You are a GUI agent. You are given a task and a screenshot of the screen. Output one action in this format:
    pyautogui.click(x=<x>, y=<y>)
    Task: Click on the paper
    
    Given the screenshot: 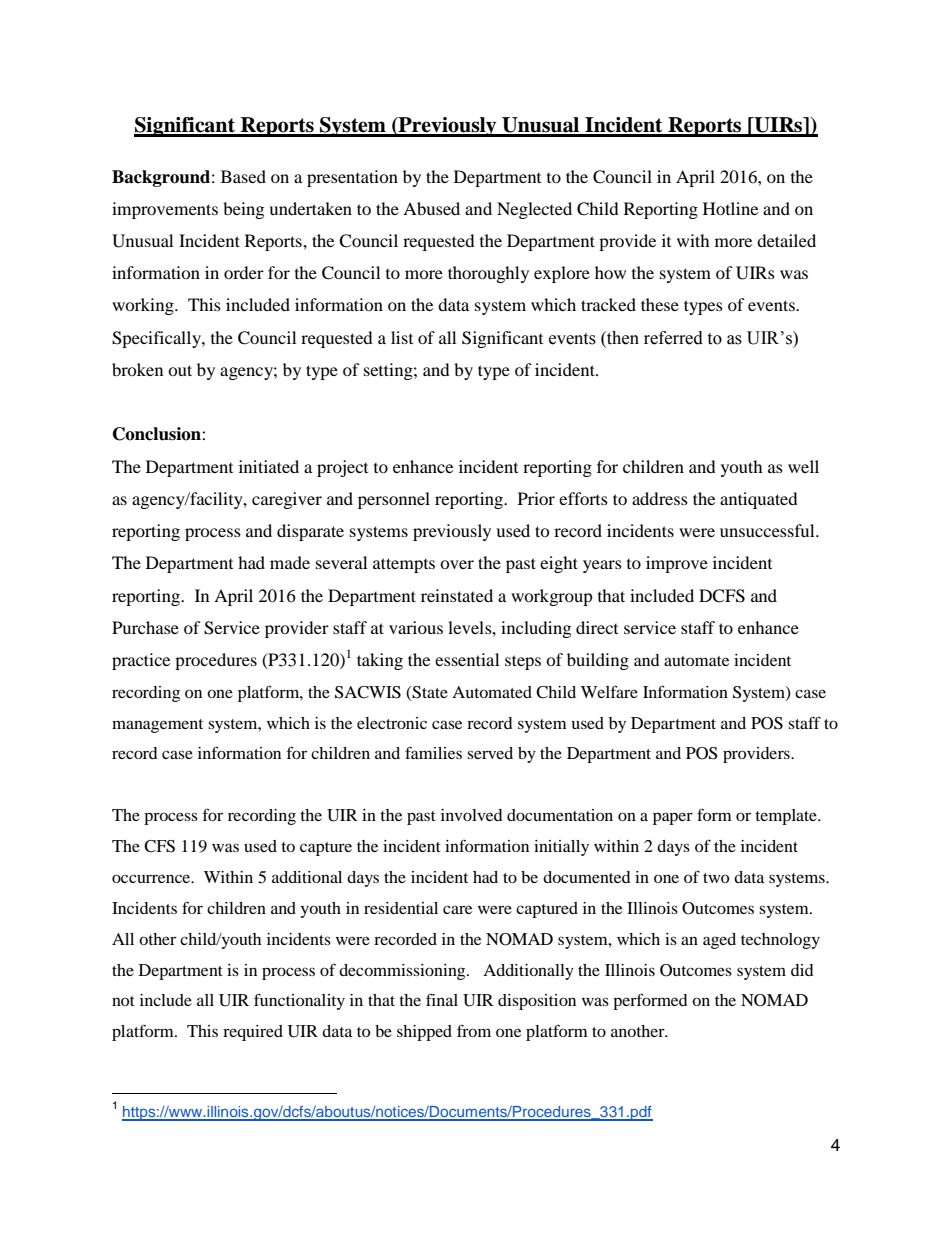 What is the action you would take?
    pyautogui.click(x=673, y=818)
